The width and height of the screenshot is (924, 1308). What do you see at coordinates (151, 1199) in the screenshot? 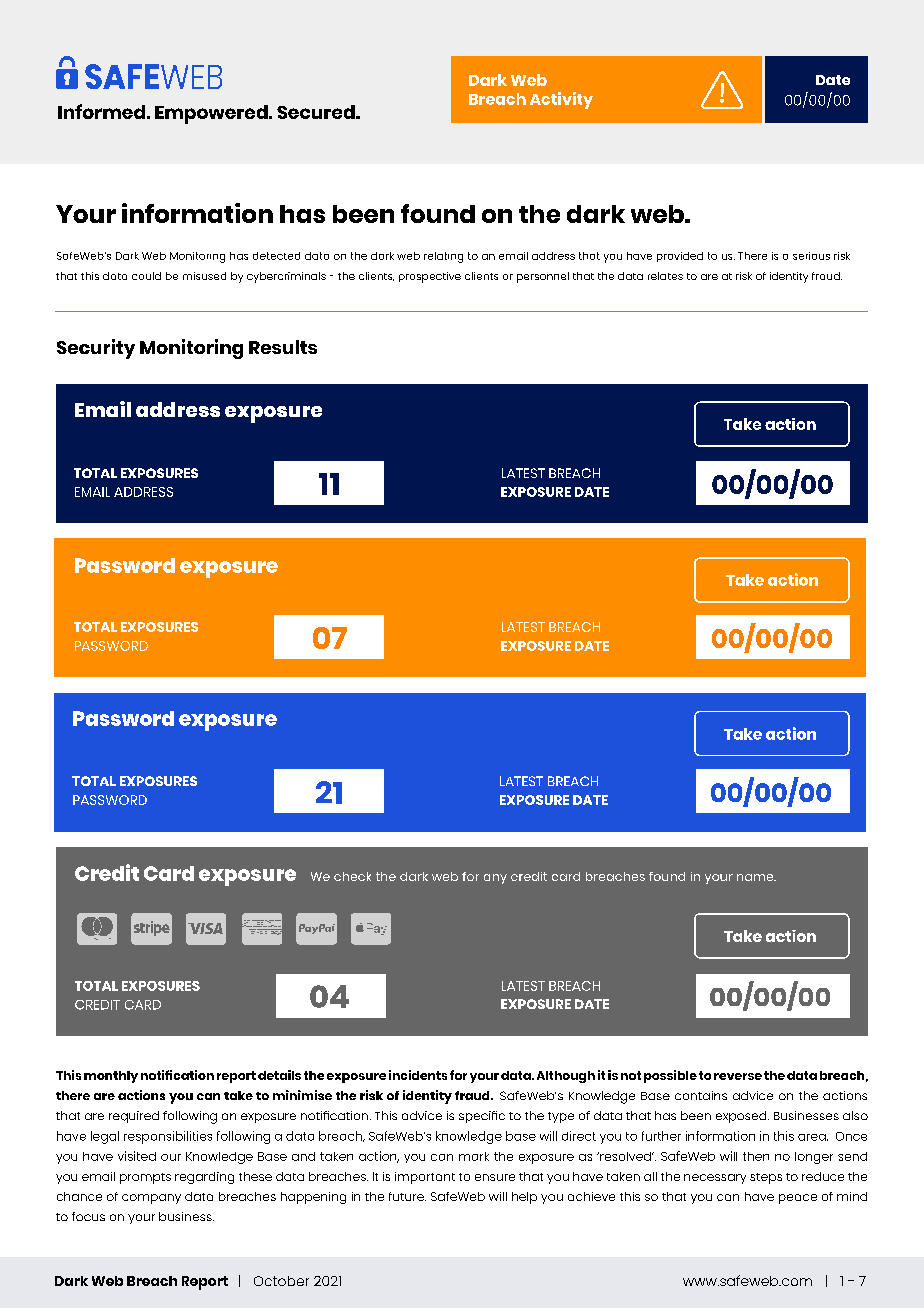
I see `company` at bounding box center [151, 1199].
